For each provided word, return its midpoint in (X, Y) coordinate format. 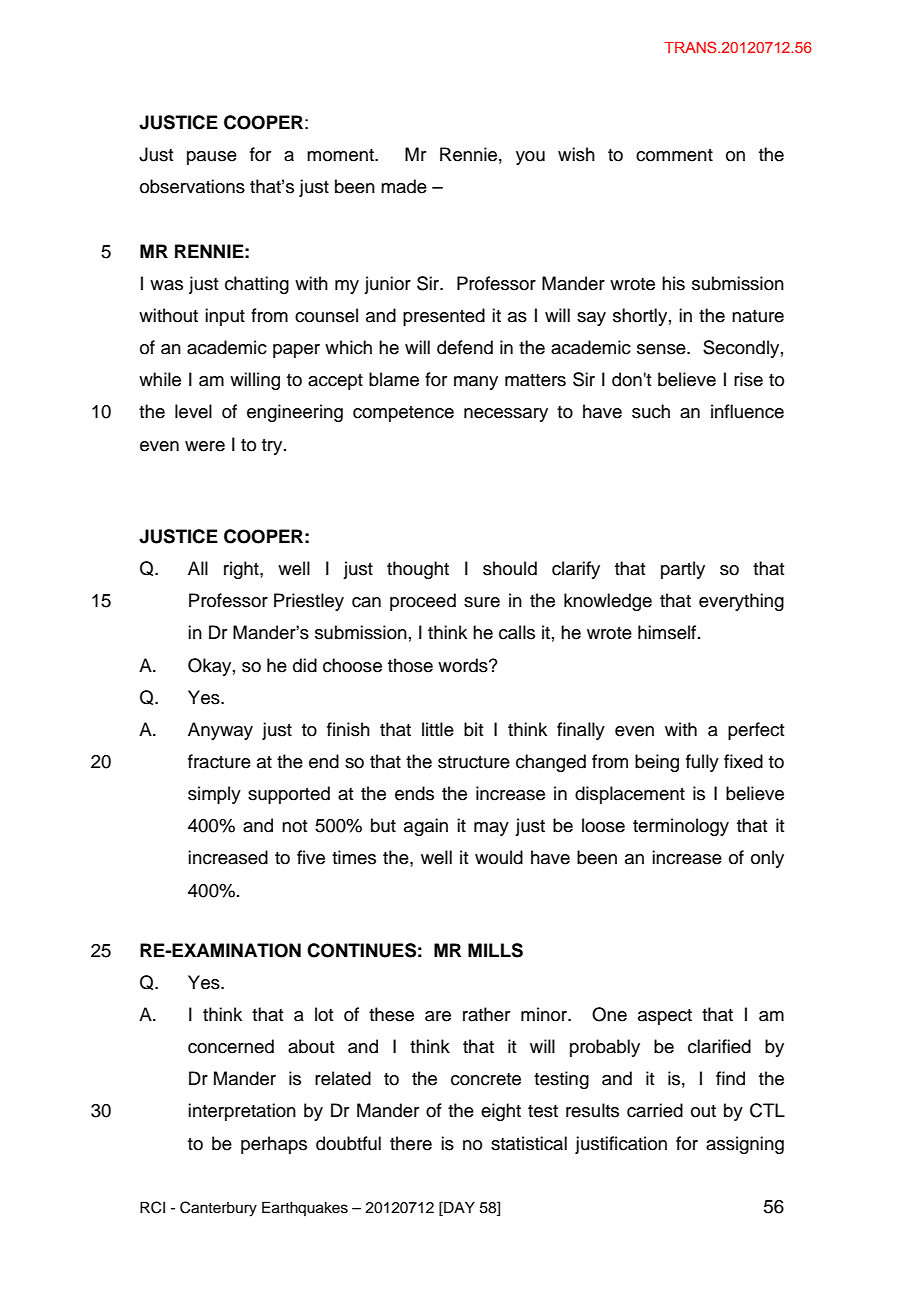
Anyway (220, 731)
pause (212, 158)
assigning (745, 1145)
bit (473, 729)
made (404, 186)
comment (674, 155)
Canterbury (218, 1209)
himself (668, 632)
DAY (458, 1207)
